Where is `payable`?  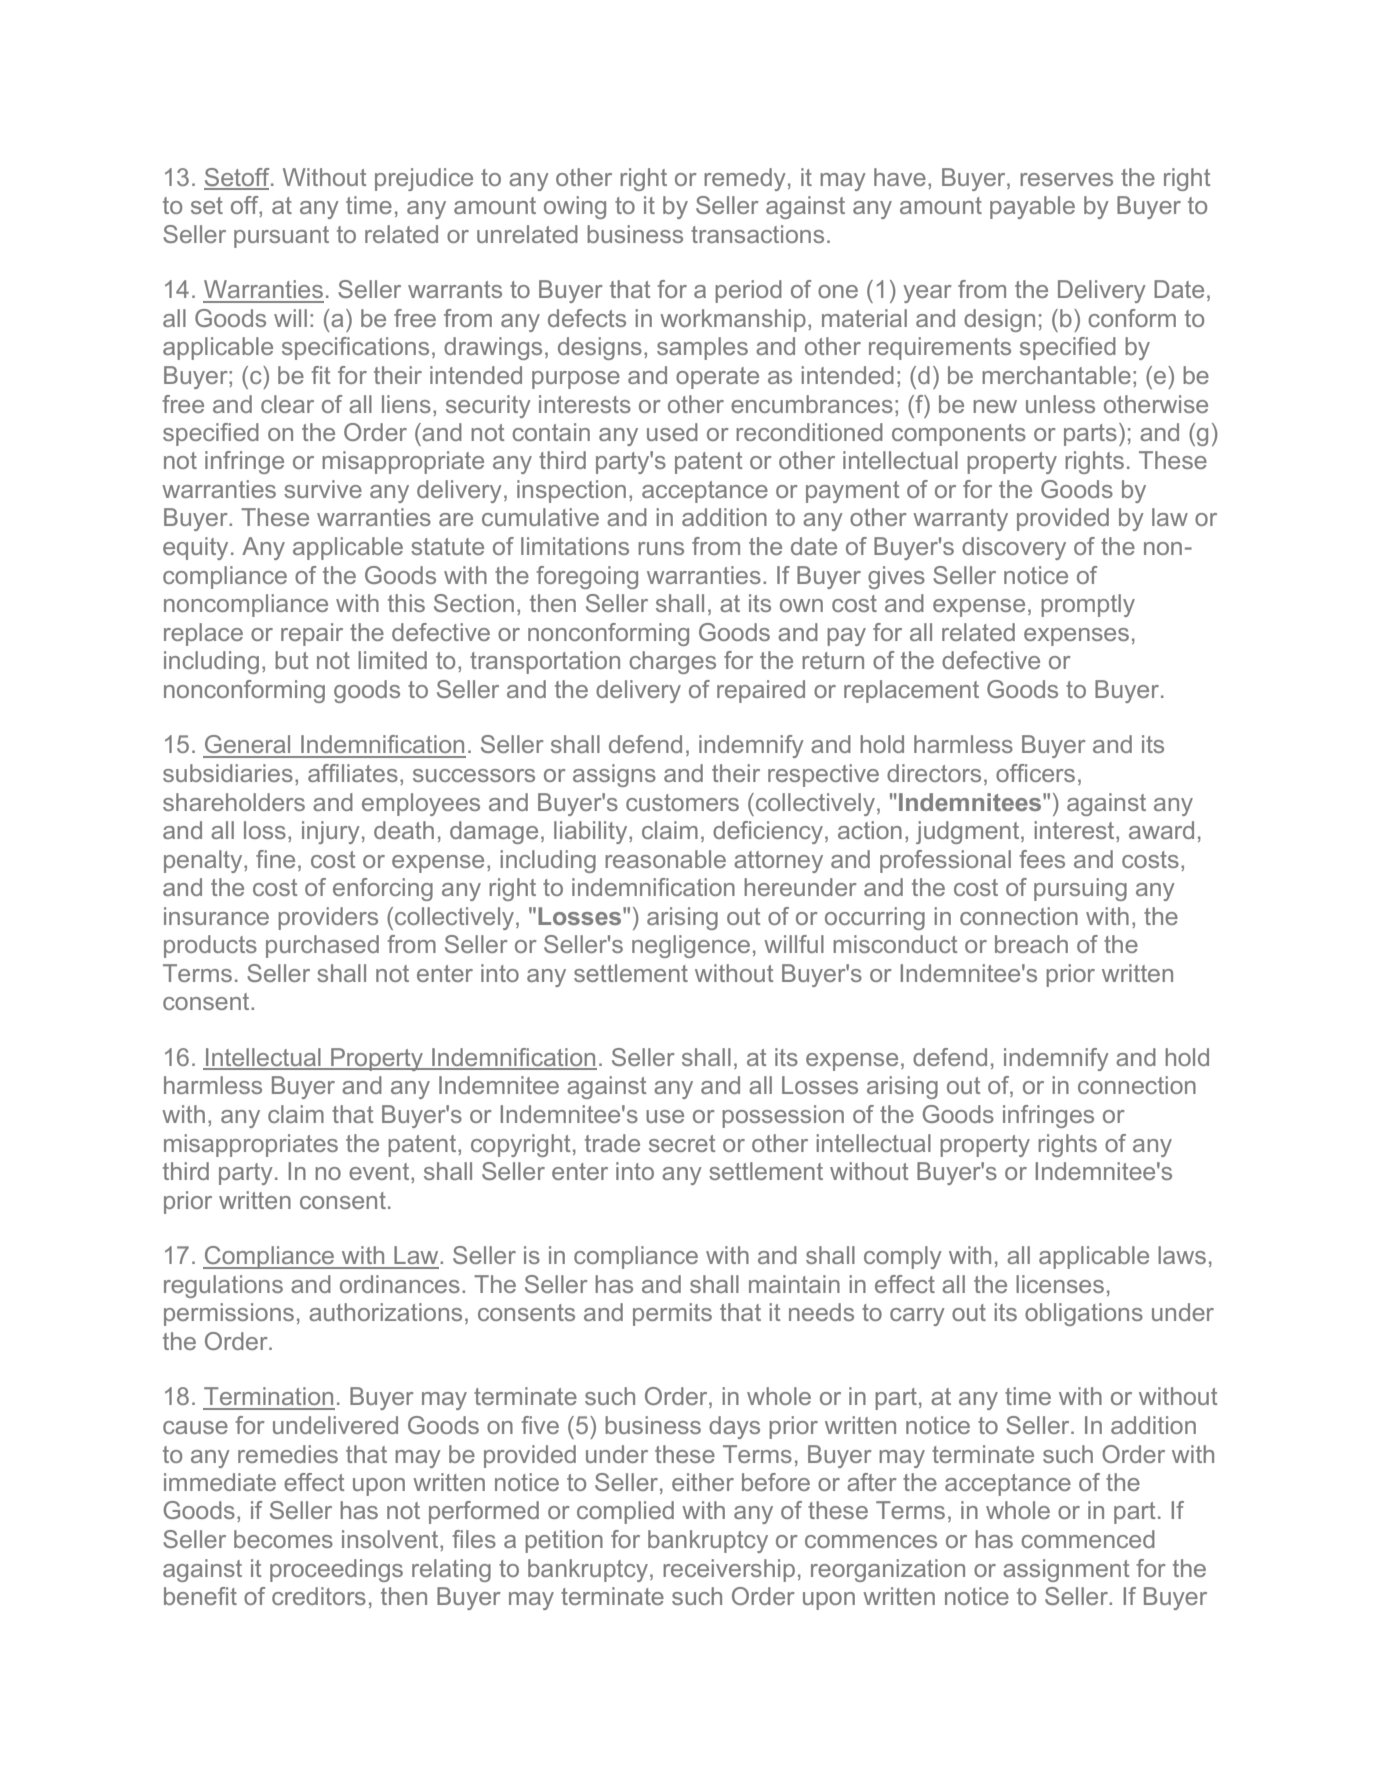 payable is located at coordinates (1032, 207).
